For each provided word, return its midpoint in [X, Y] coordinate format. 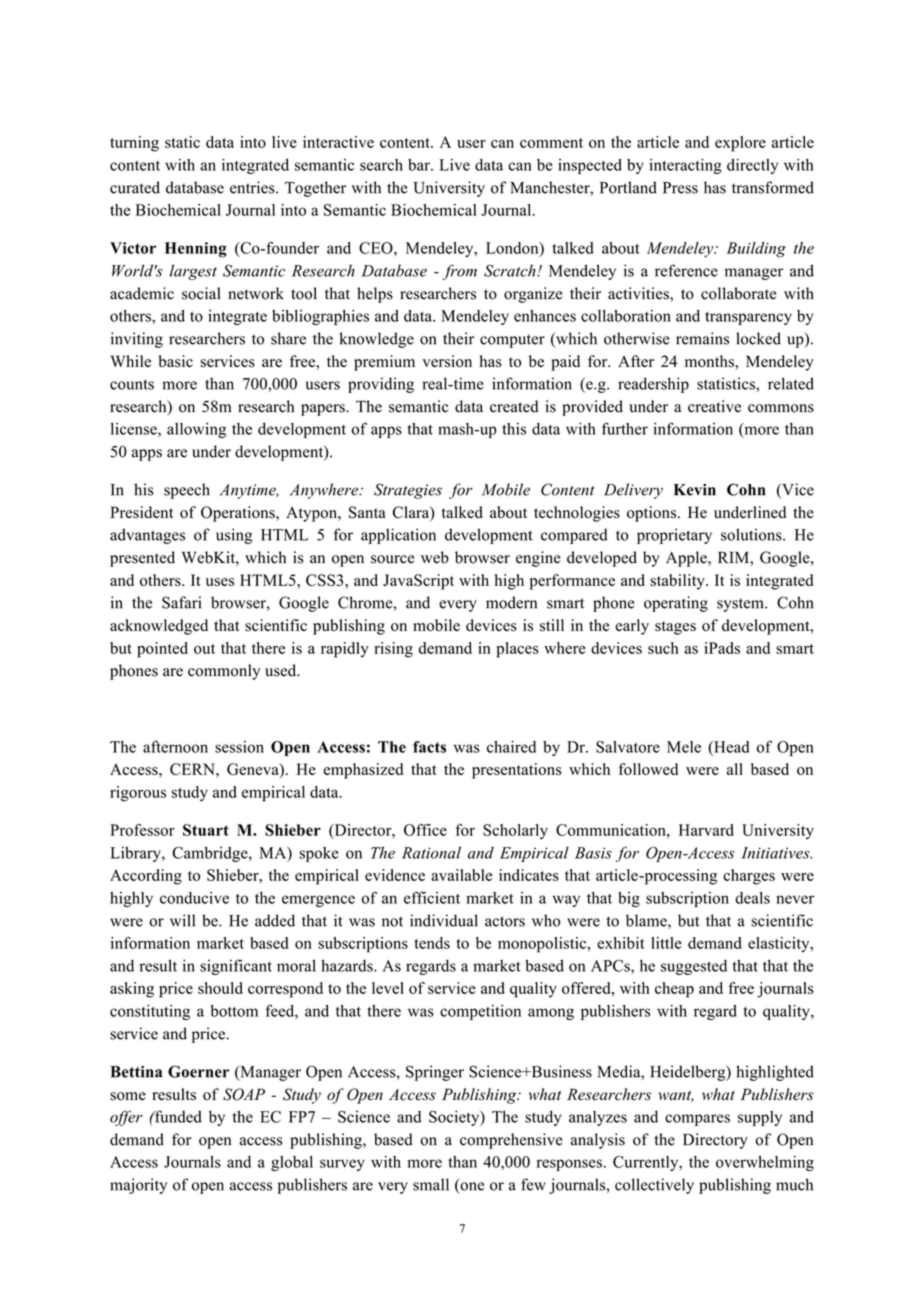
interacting [685, 166]
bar [420, 165]
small [431, 1184]
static [182, 142]
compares [697, 1120]
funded [177, 1116]
